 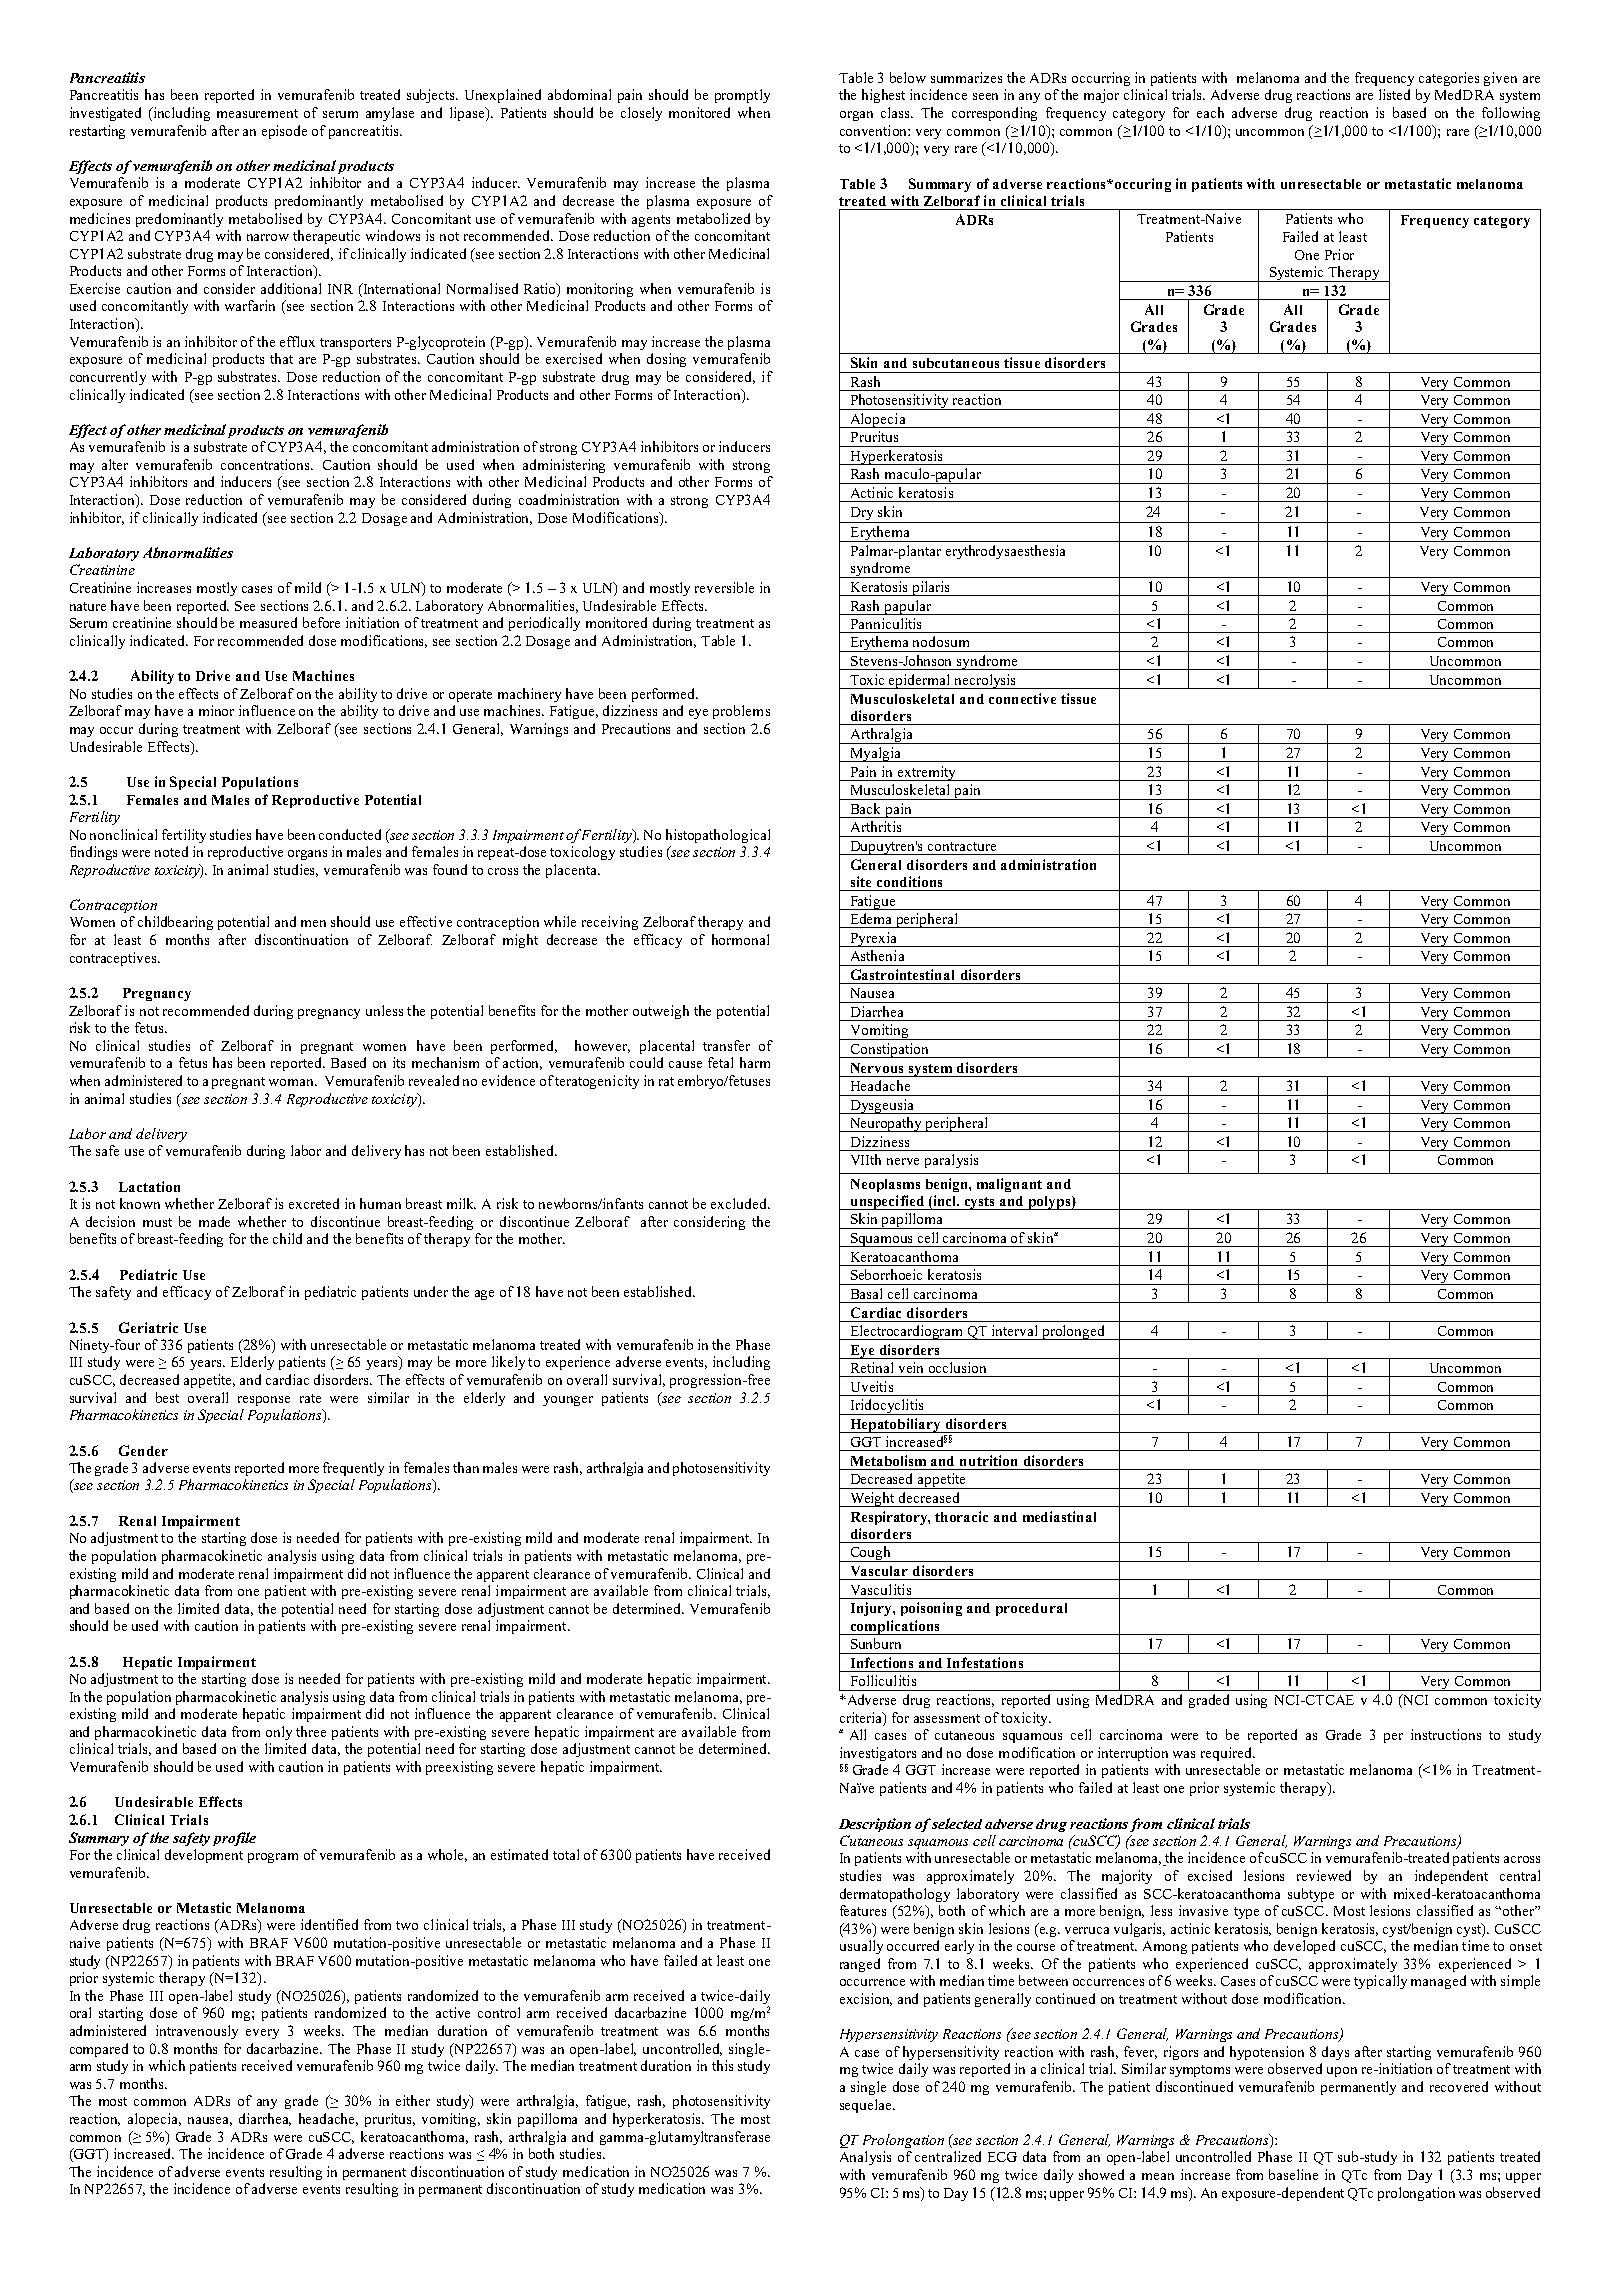 What do you see at coordinates (867, 2106) in the screenshot?
I see `sequelae` at bounding box center [867, 2106].
